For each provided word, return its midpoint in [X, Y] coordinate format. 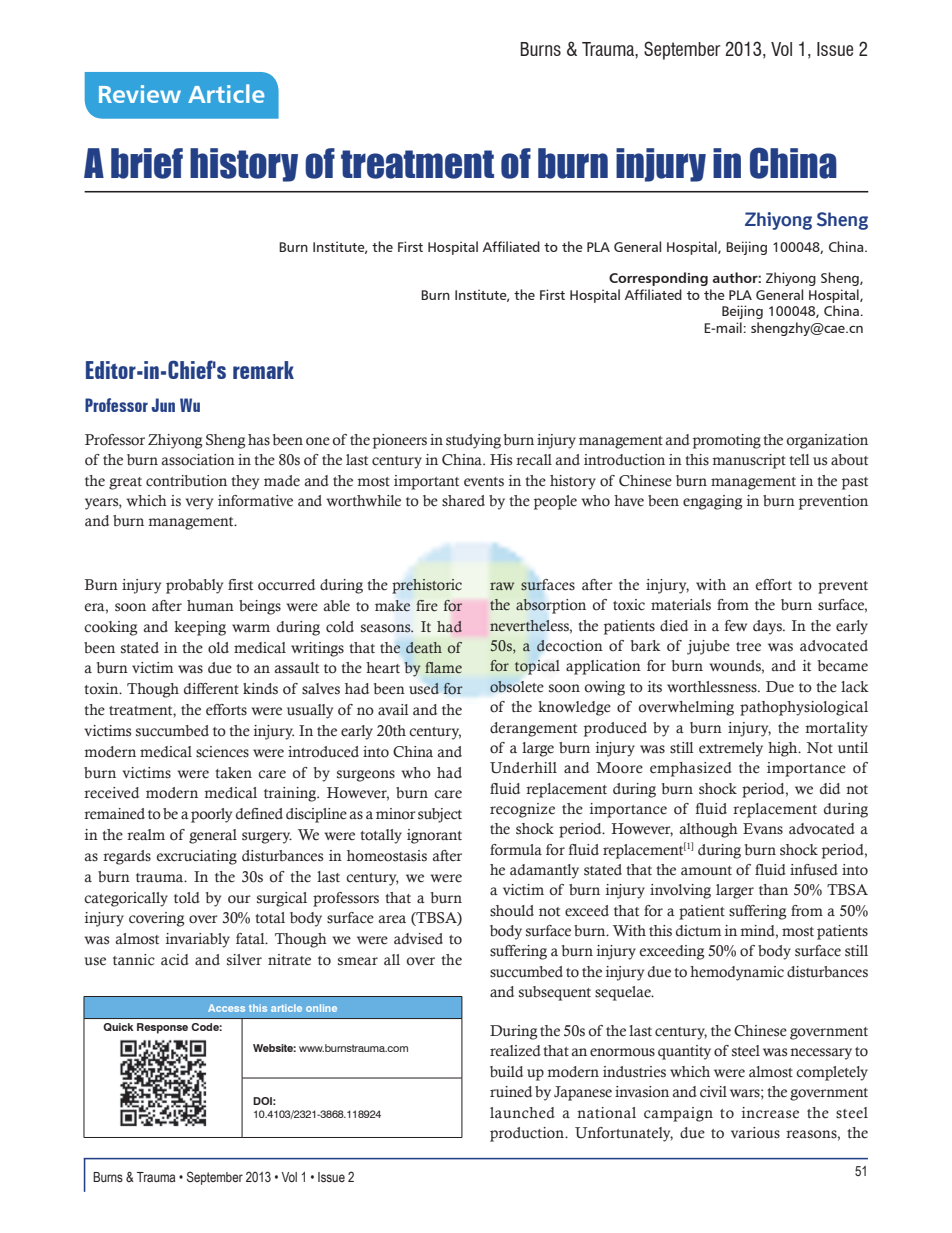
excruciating [197, 857]
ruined [511, 1092]
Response [162, 1028]
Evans [763, 829]
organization [827, 441]
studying [473, 441]
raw [502, 586]
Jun [163, 405]
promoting [727, 441]
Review [140, 94]
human [210, 605]
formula [516, 850]
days [768, 627]
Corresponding [658, 279]
